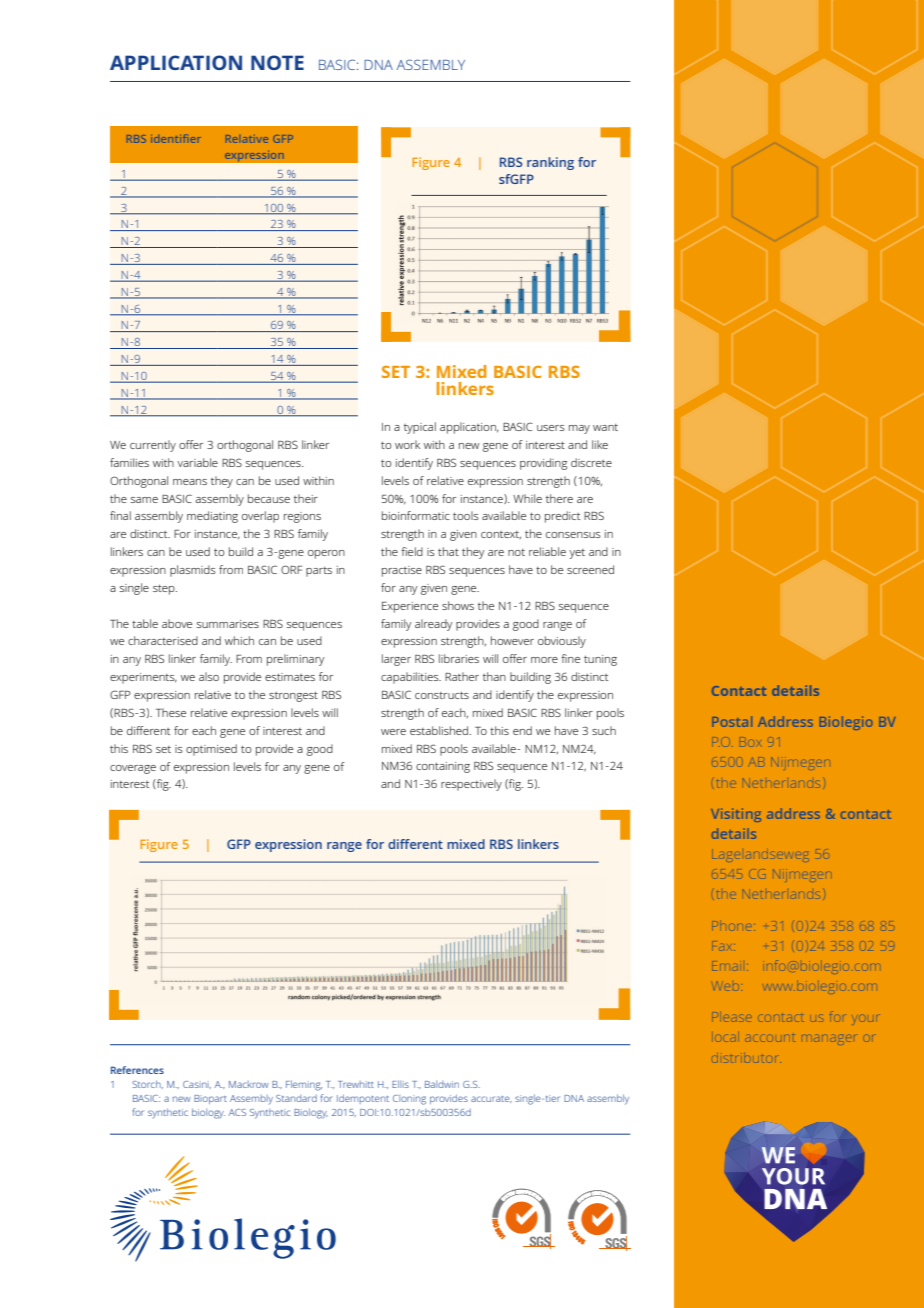 The image size is (924, 1308). Describe the element at coordinates (277, 62) in the document. I see `NOTE` at that location.
